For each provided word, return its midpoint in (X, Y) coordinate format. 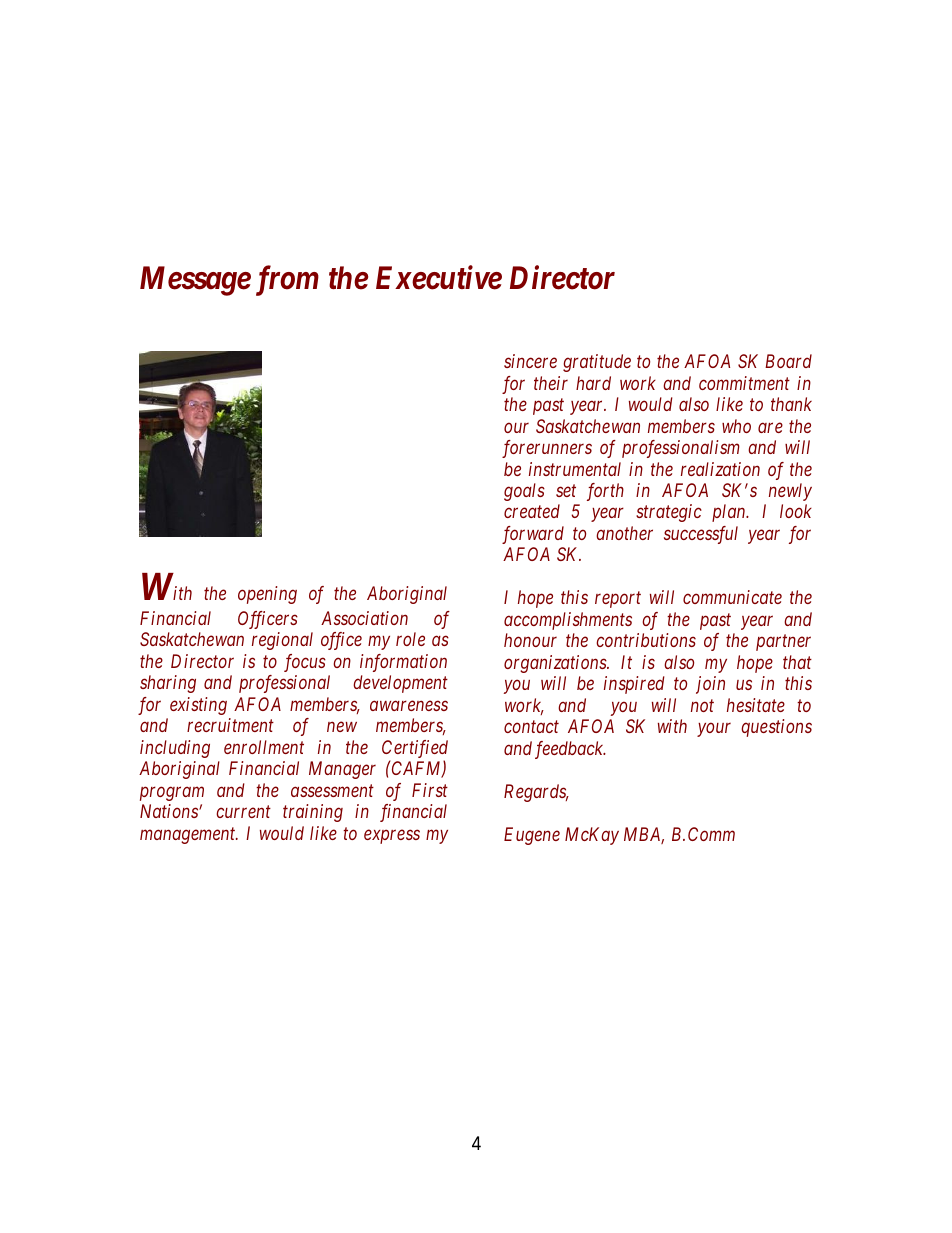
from (287, 281)
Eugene (532, 836)
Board (788, 361)
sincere (530, 361)
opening (267, 595)
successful (701, 535)
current (243, 812)
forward (533, 535)
